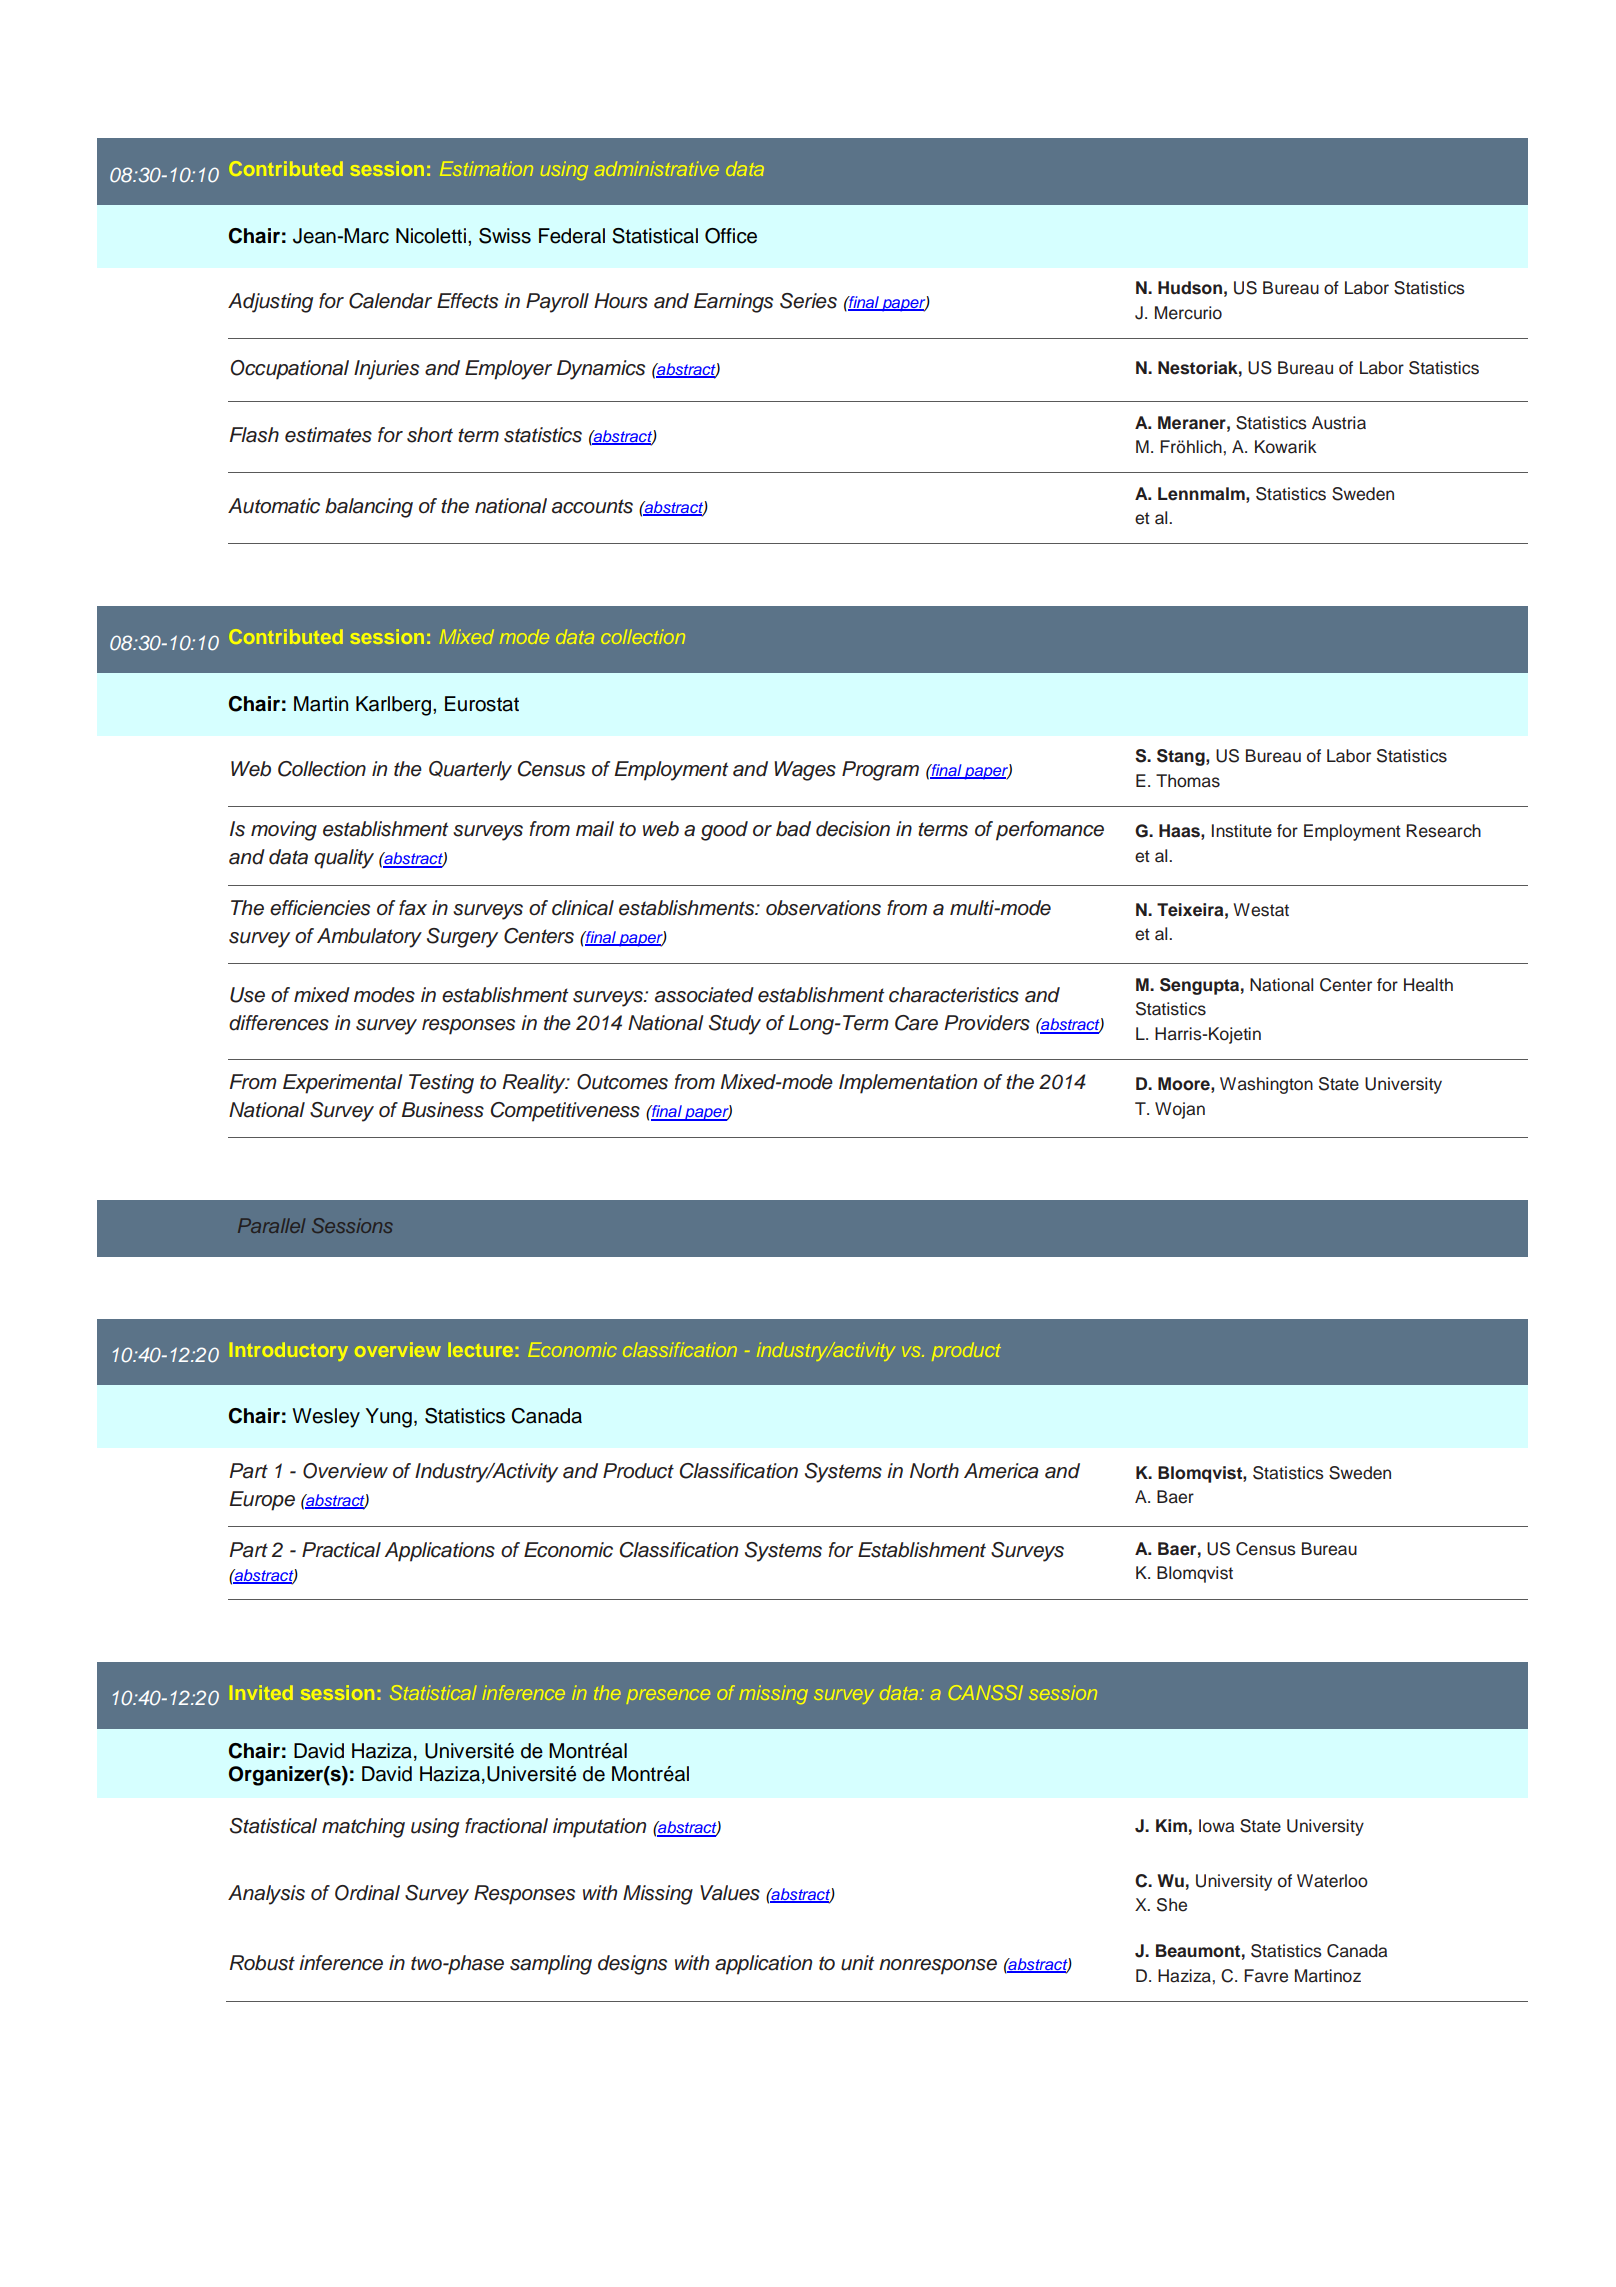 This image has width=1616, height=2287. Describe the element at coordinates (1190, 288) in the image. I see `Hudson` at that location.
